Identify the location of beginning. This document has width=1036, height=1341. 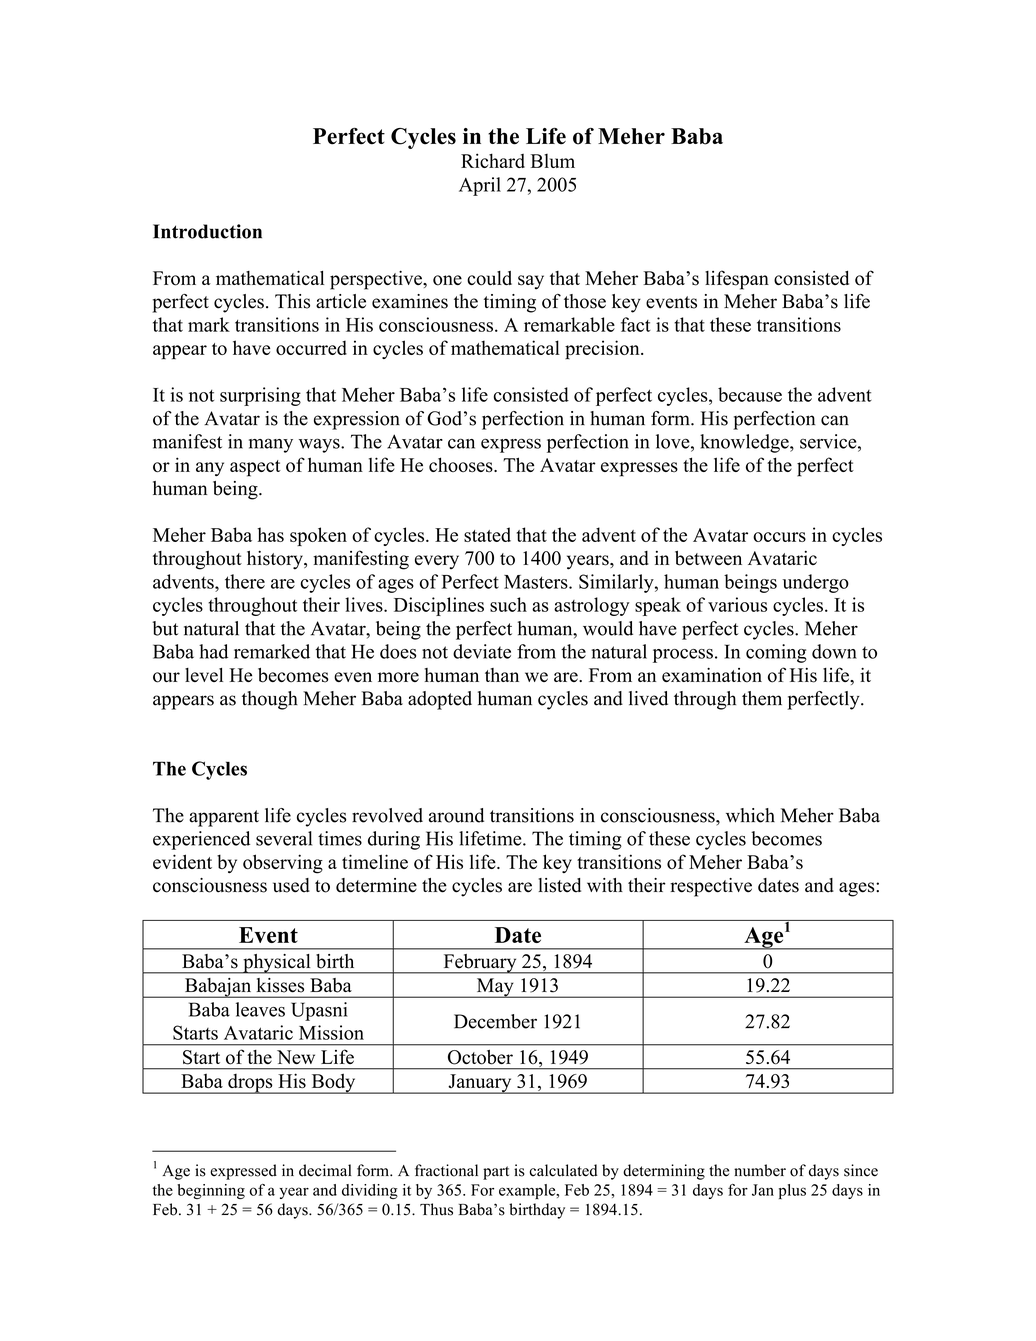
(211, 1191).
